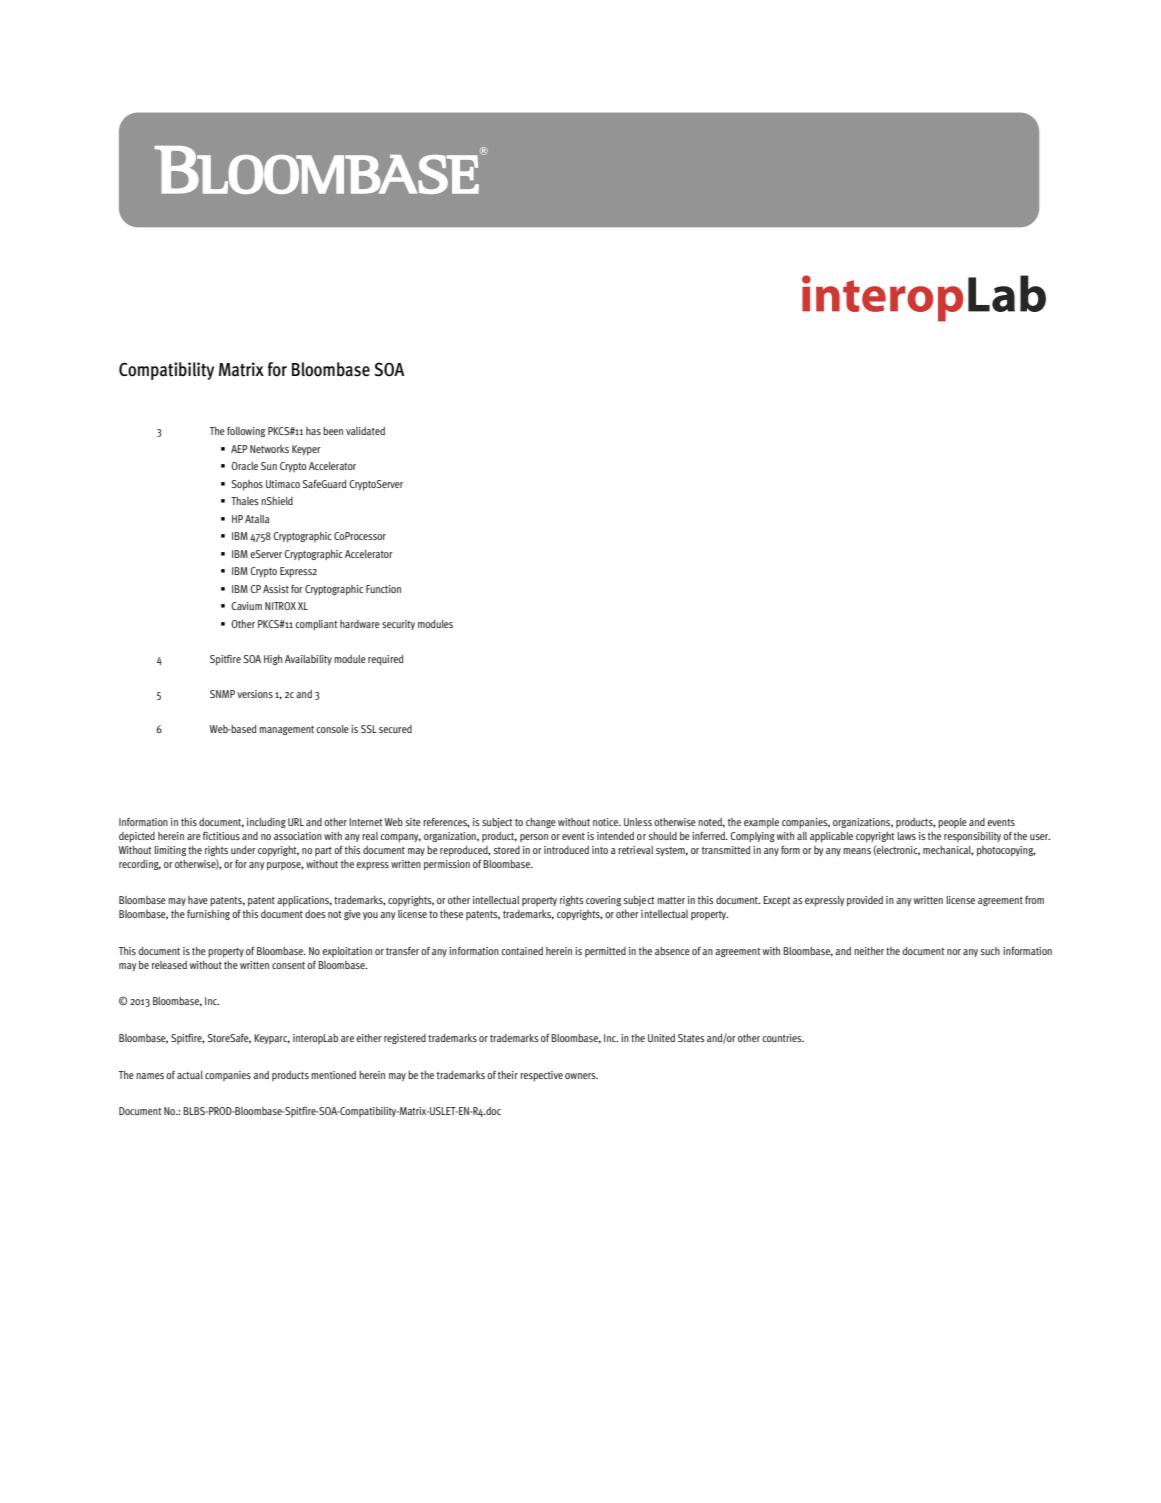 This image has width=1161, height=1503. Describe the element at coordinates (239, 449) in the image. I see `AEP` at that location.
